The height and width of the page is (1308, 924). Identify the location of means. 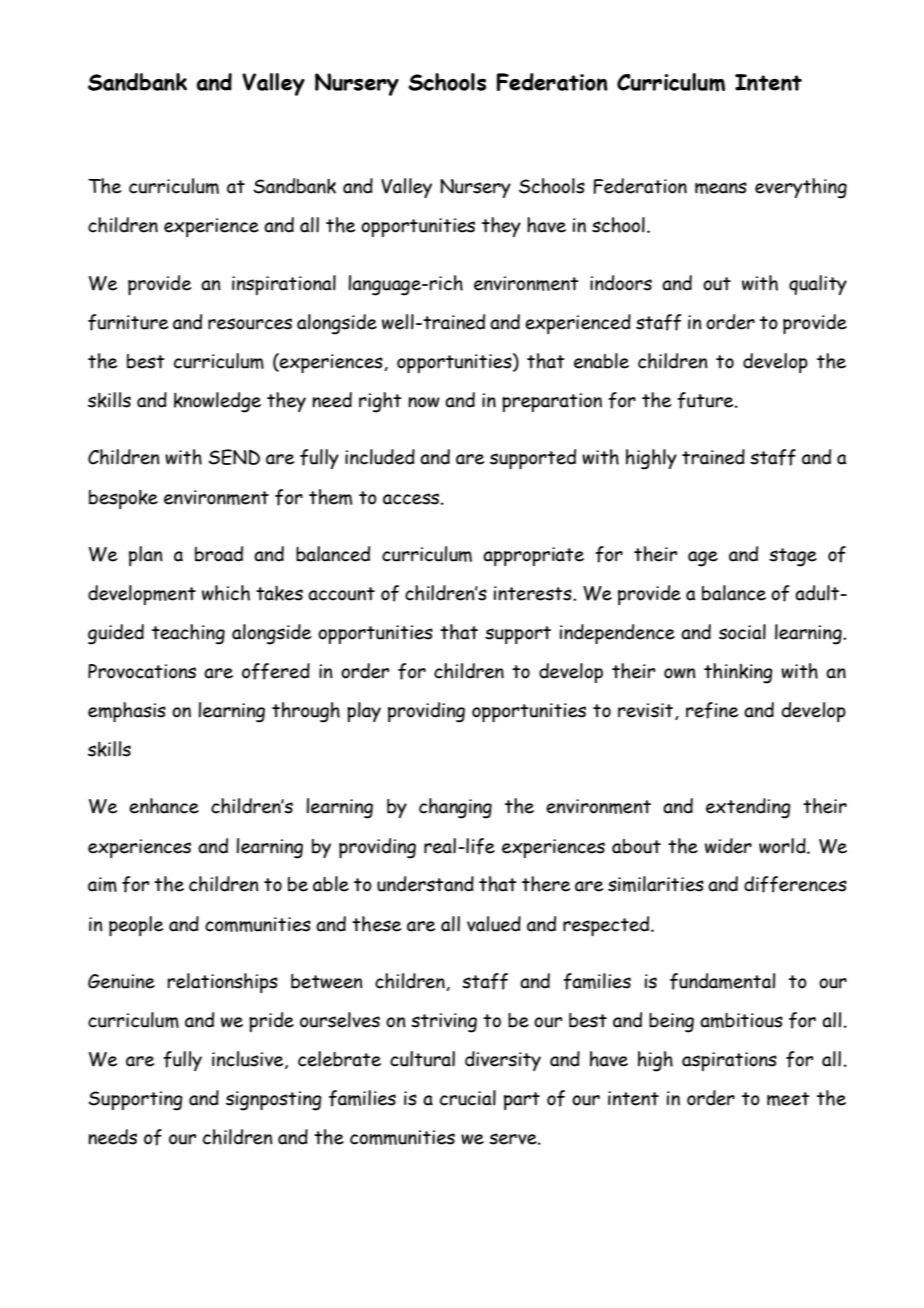
(721, 188).
